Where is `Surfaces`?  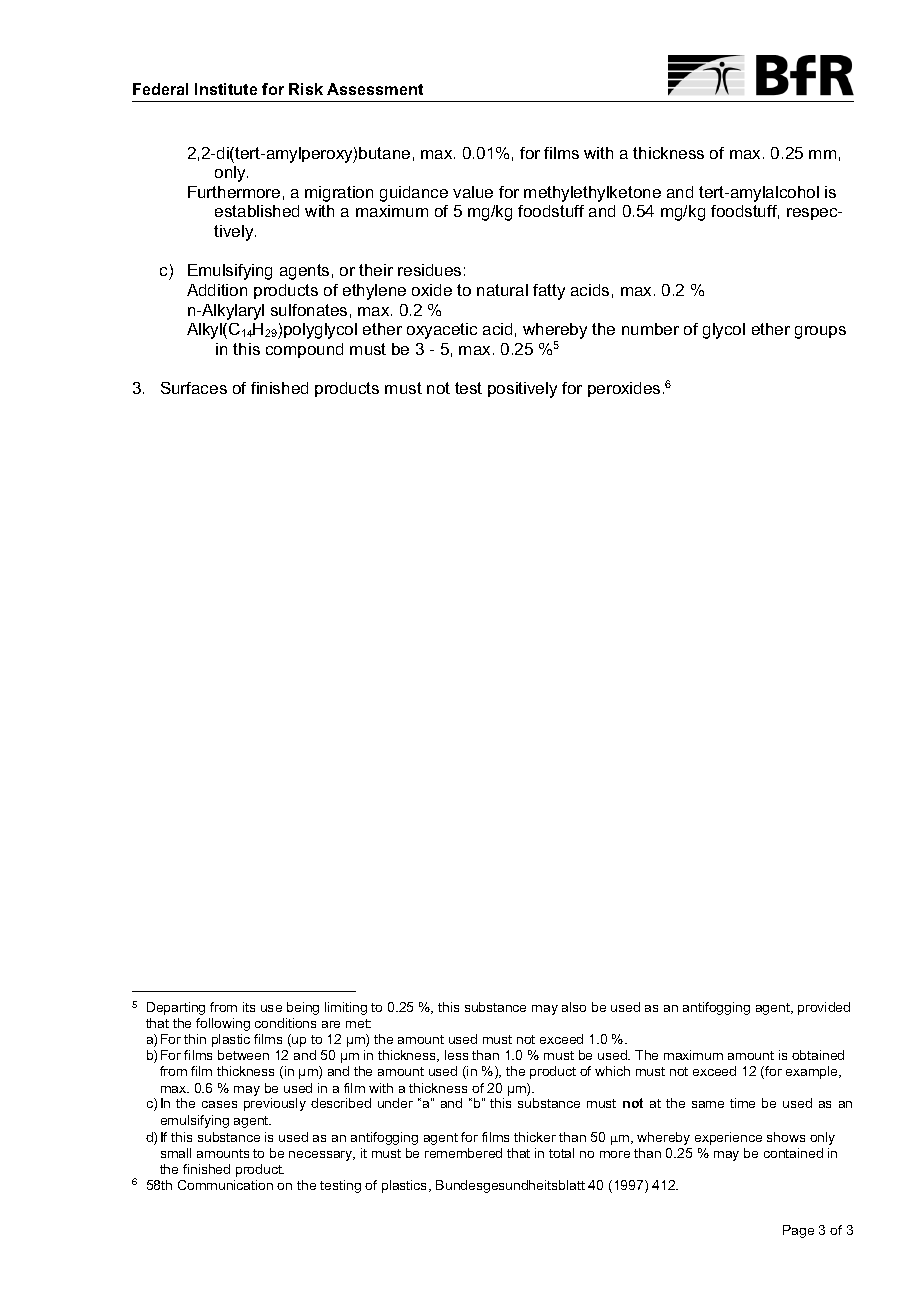
Surfaces is located at coordinates (194, 388).
